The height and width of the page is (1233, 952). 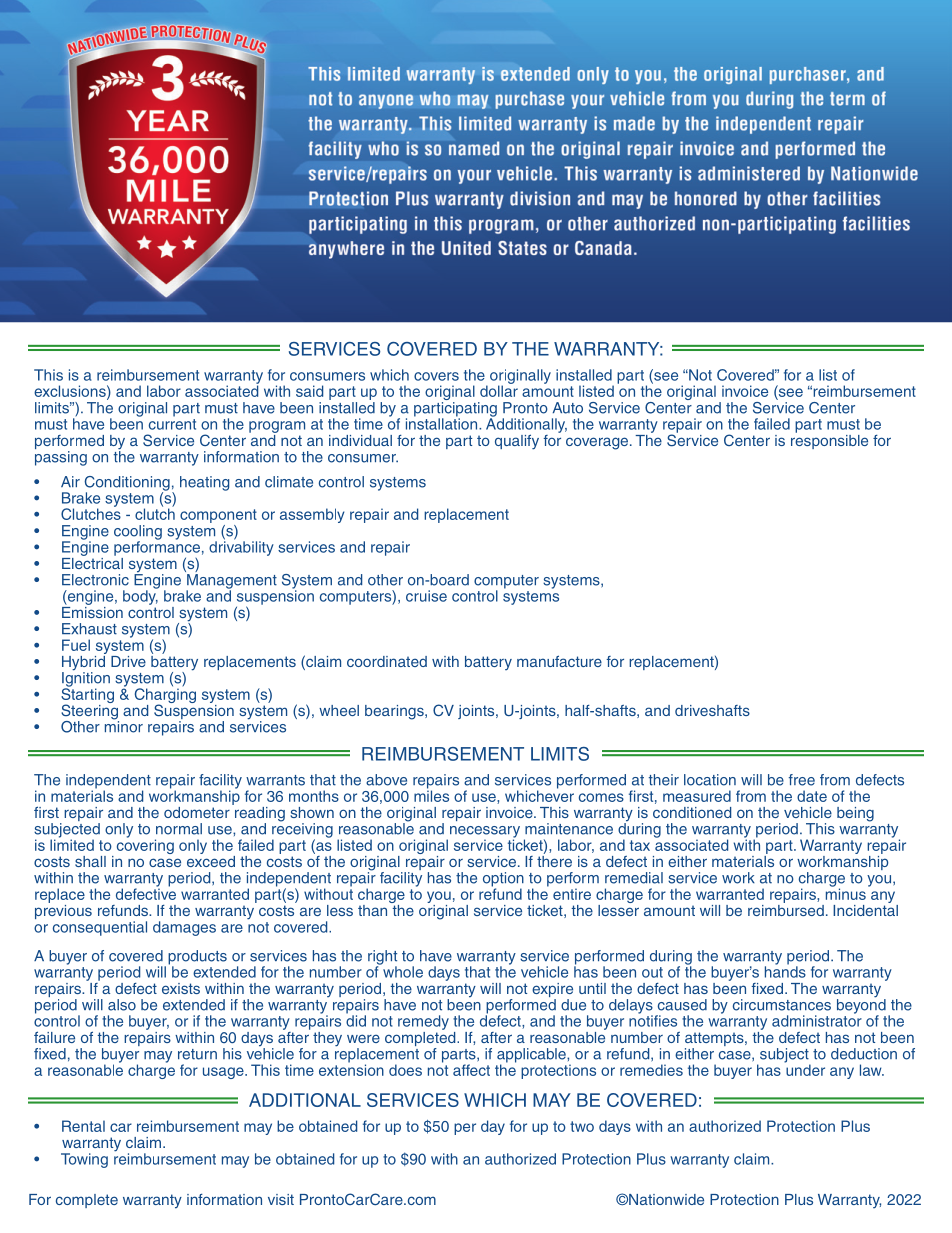 I want to click on current, so click(x=172, y=424).
